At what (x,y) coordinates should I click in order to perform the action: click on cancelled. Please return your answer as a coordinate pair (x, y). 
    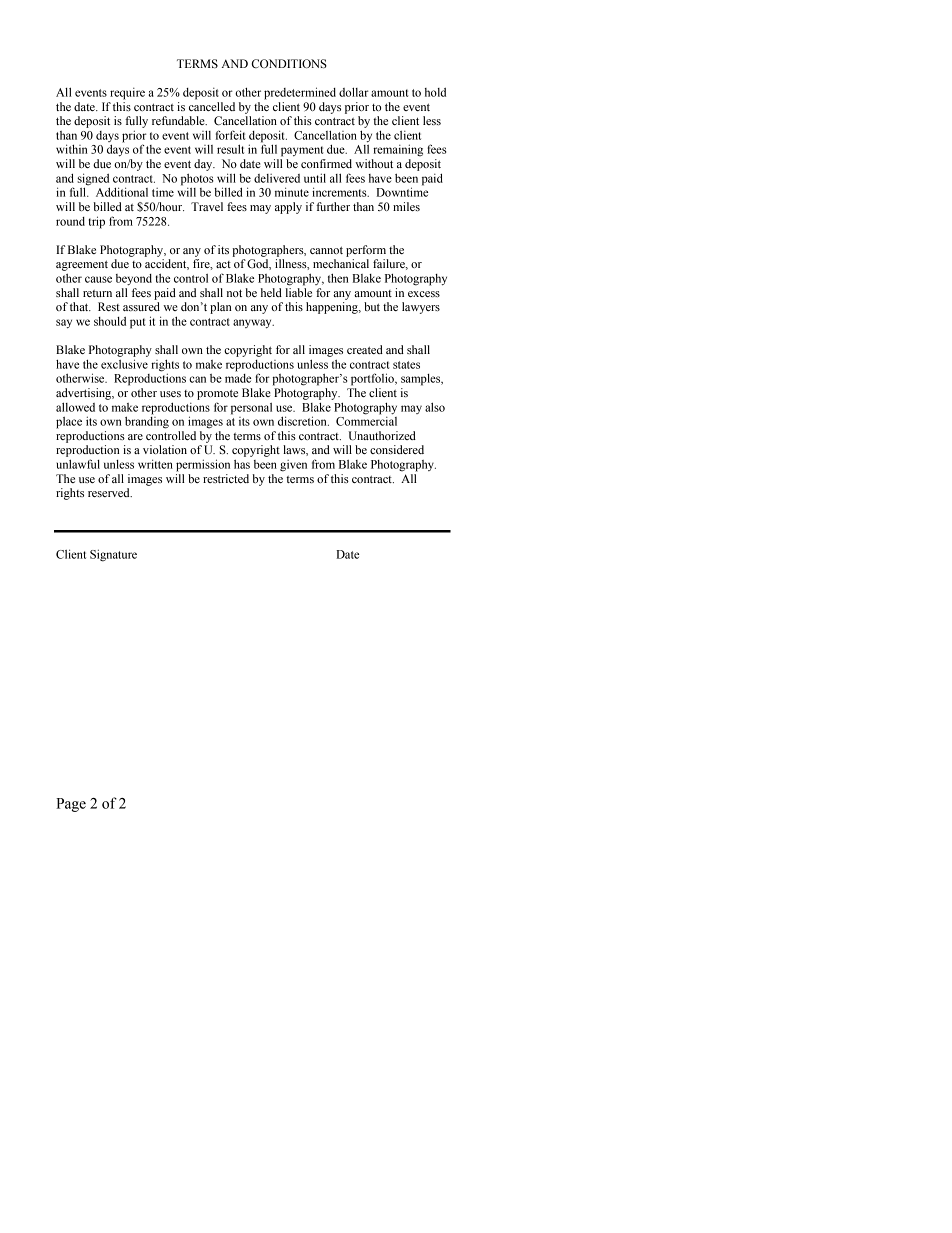
    Looking at the image, I should click on (212, 106).
